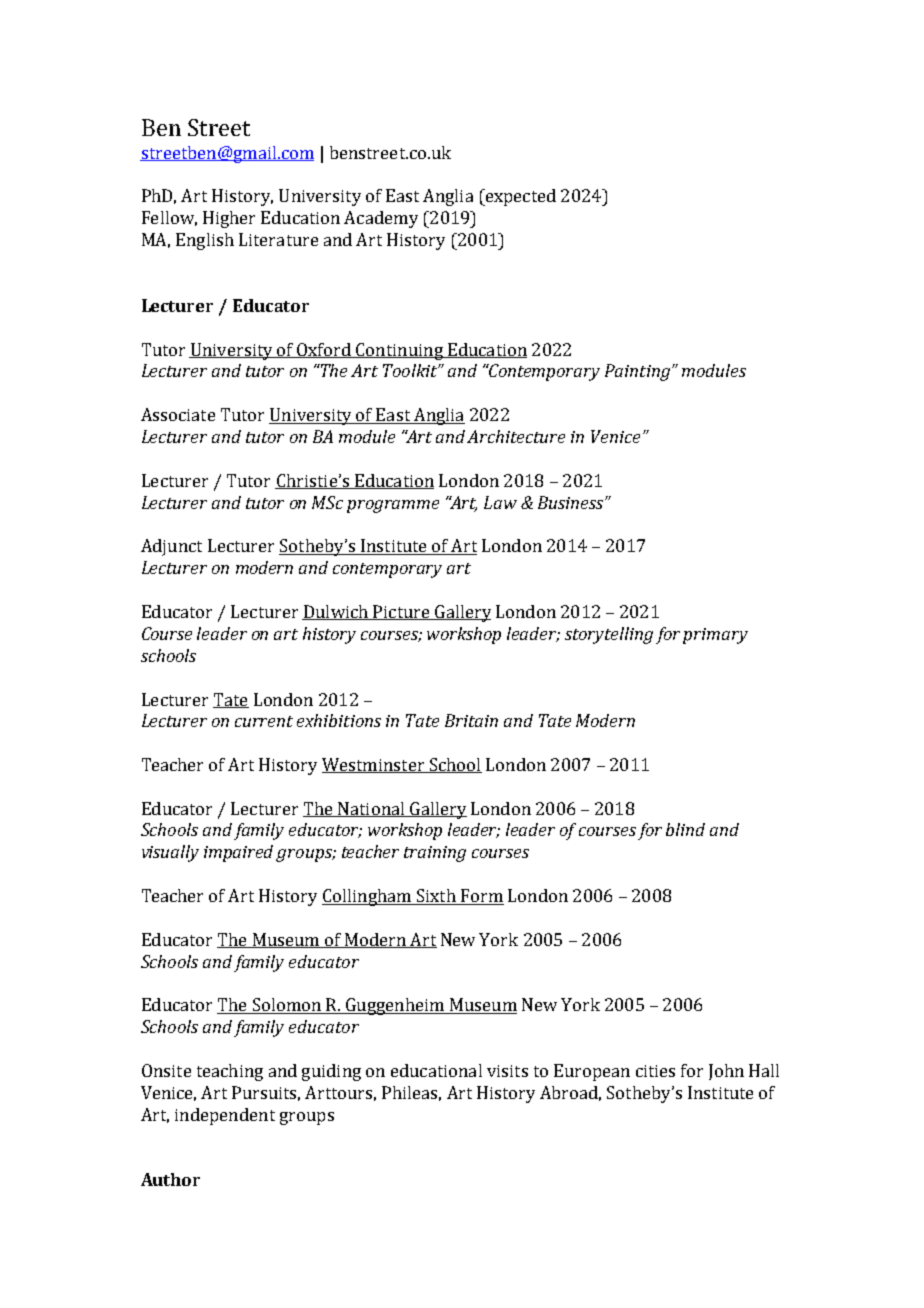 The height and width of the page is (1308, 924). I want to click on visits, so click(507, 1071).
